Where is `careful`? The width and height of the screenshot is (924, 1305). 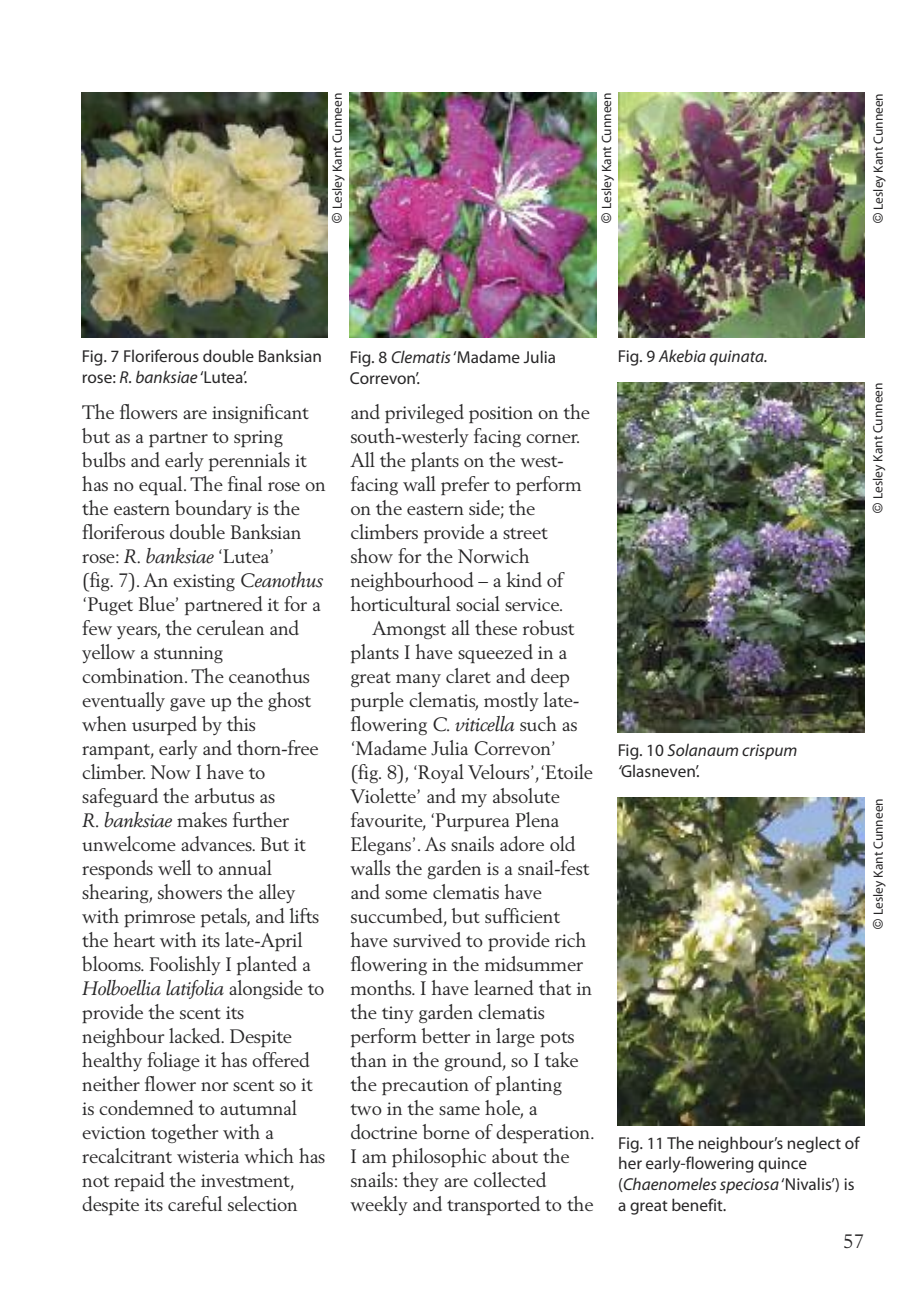
careful is located at coordinates (195, 1203).
